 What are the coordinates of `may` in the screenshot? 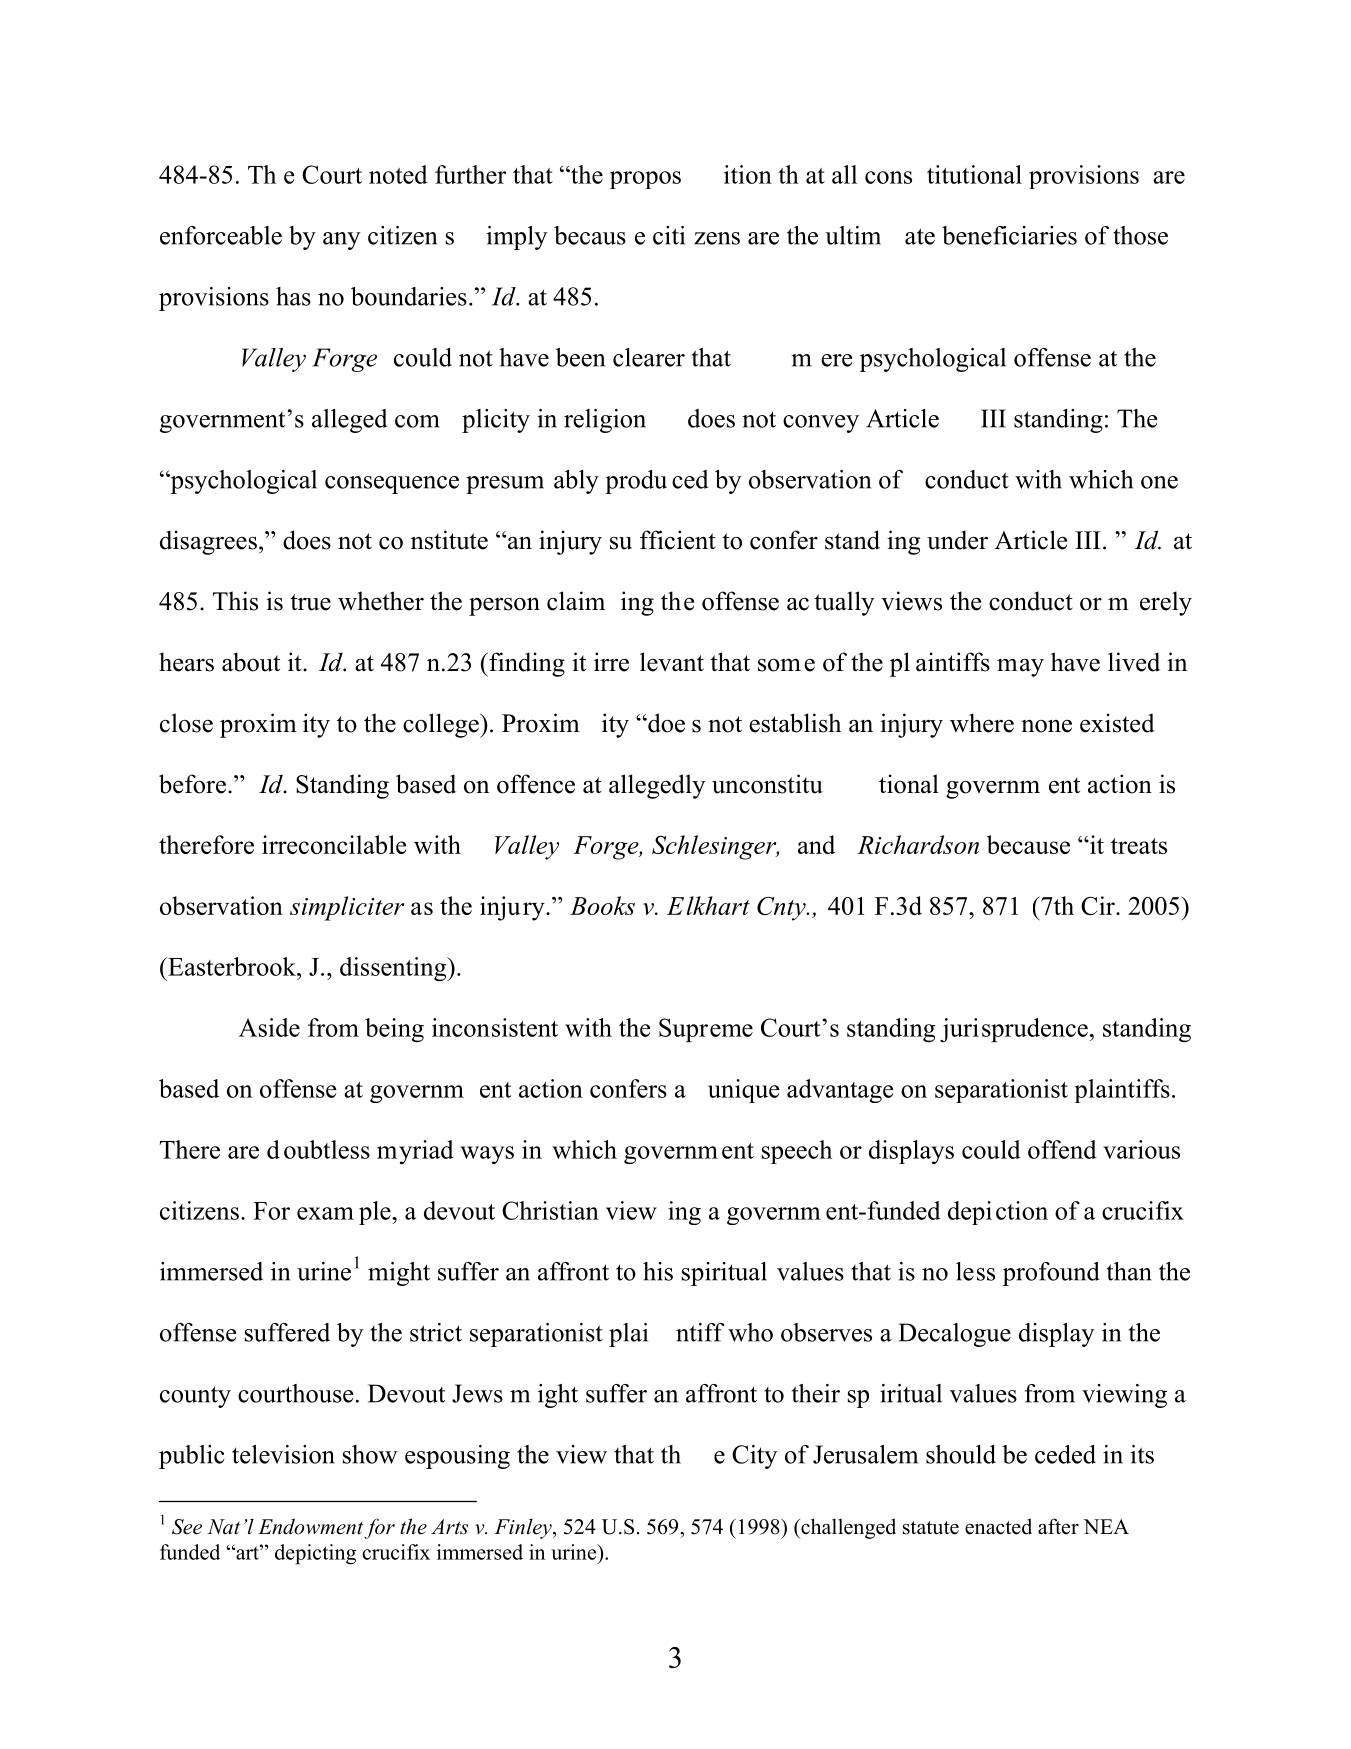 It's located at (1020, 668).
